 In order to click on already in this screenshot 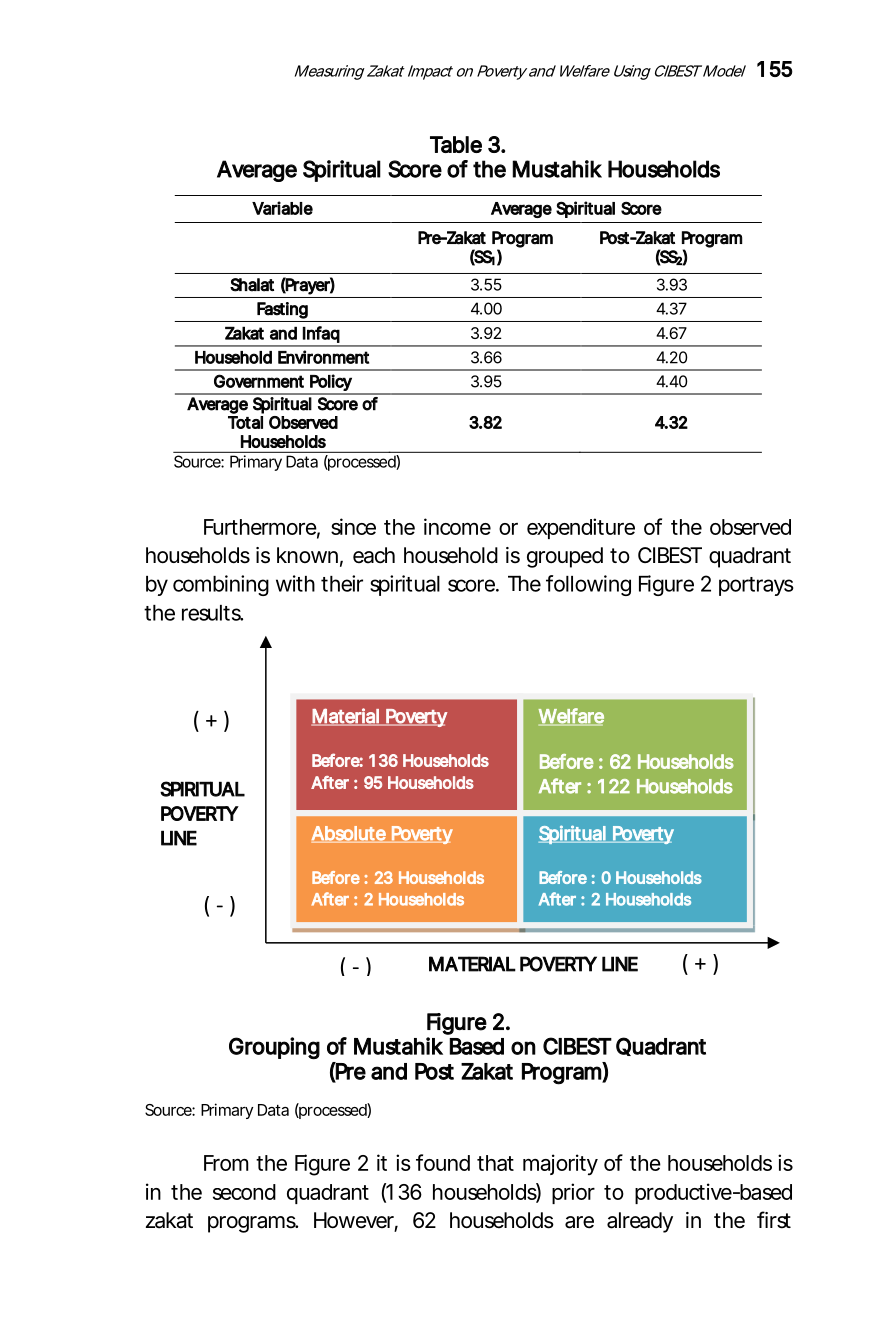, I will do `click(640, 1222)`.
